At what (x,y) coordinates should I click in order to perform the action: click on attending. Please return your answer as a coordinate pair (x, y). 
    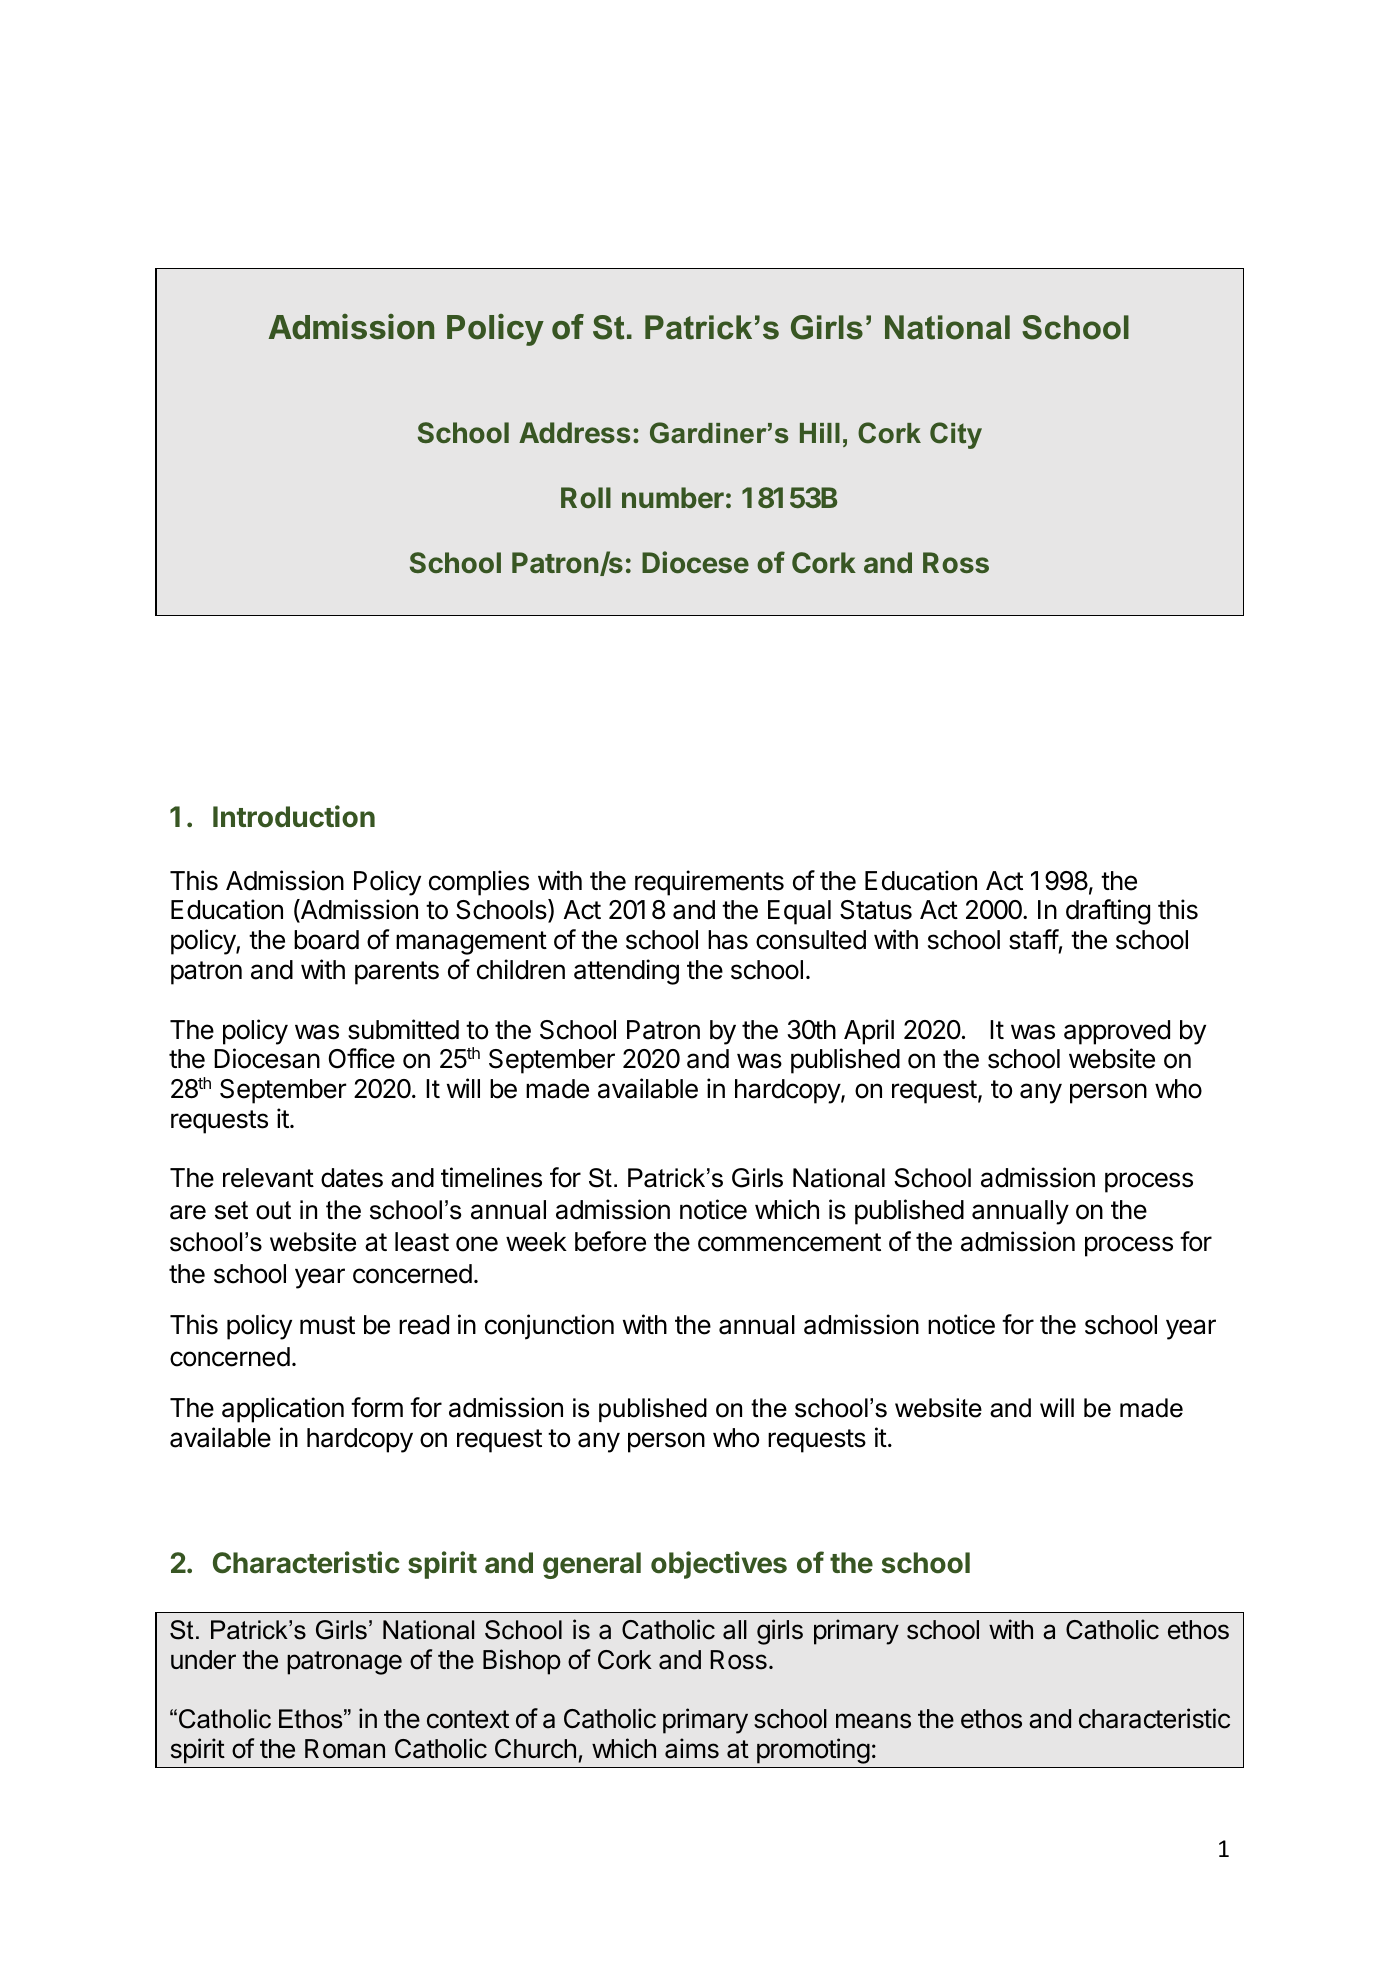
    Looking at the image, I should click on (626, 972).
